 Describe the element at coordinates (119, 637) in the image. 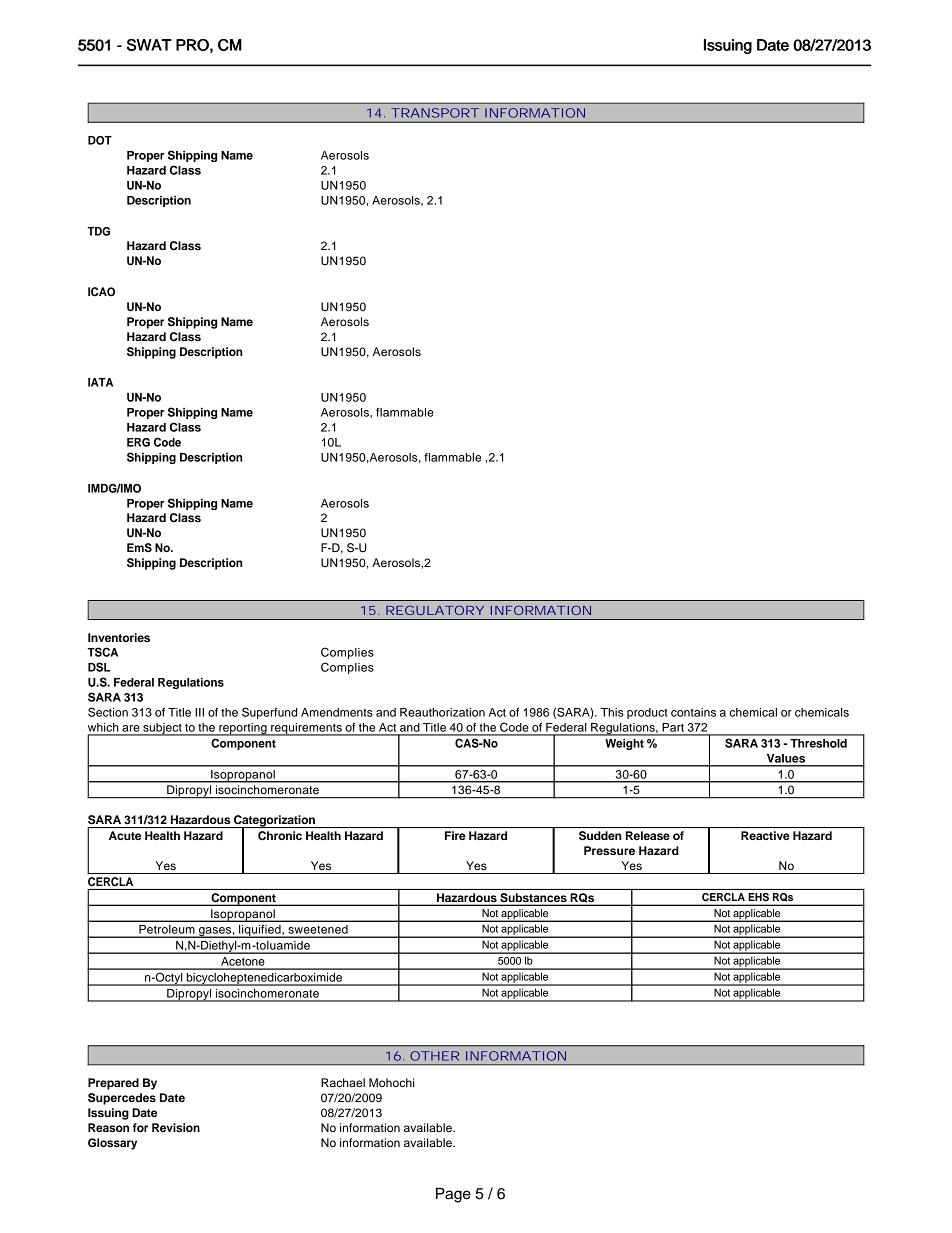

I see `Inventories` at that location.
